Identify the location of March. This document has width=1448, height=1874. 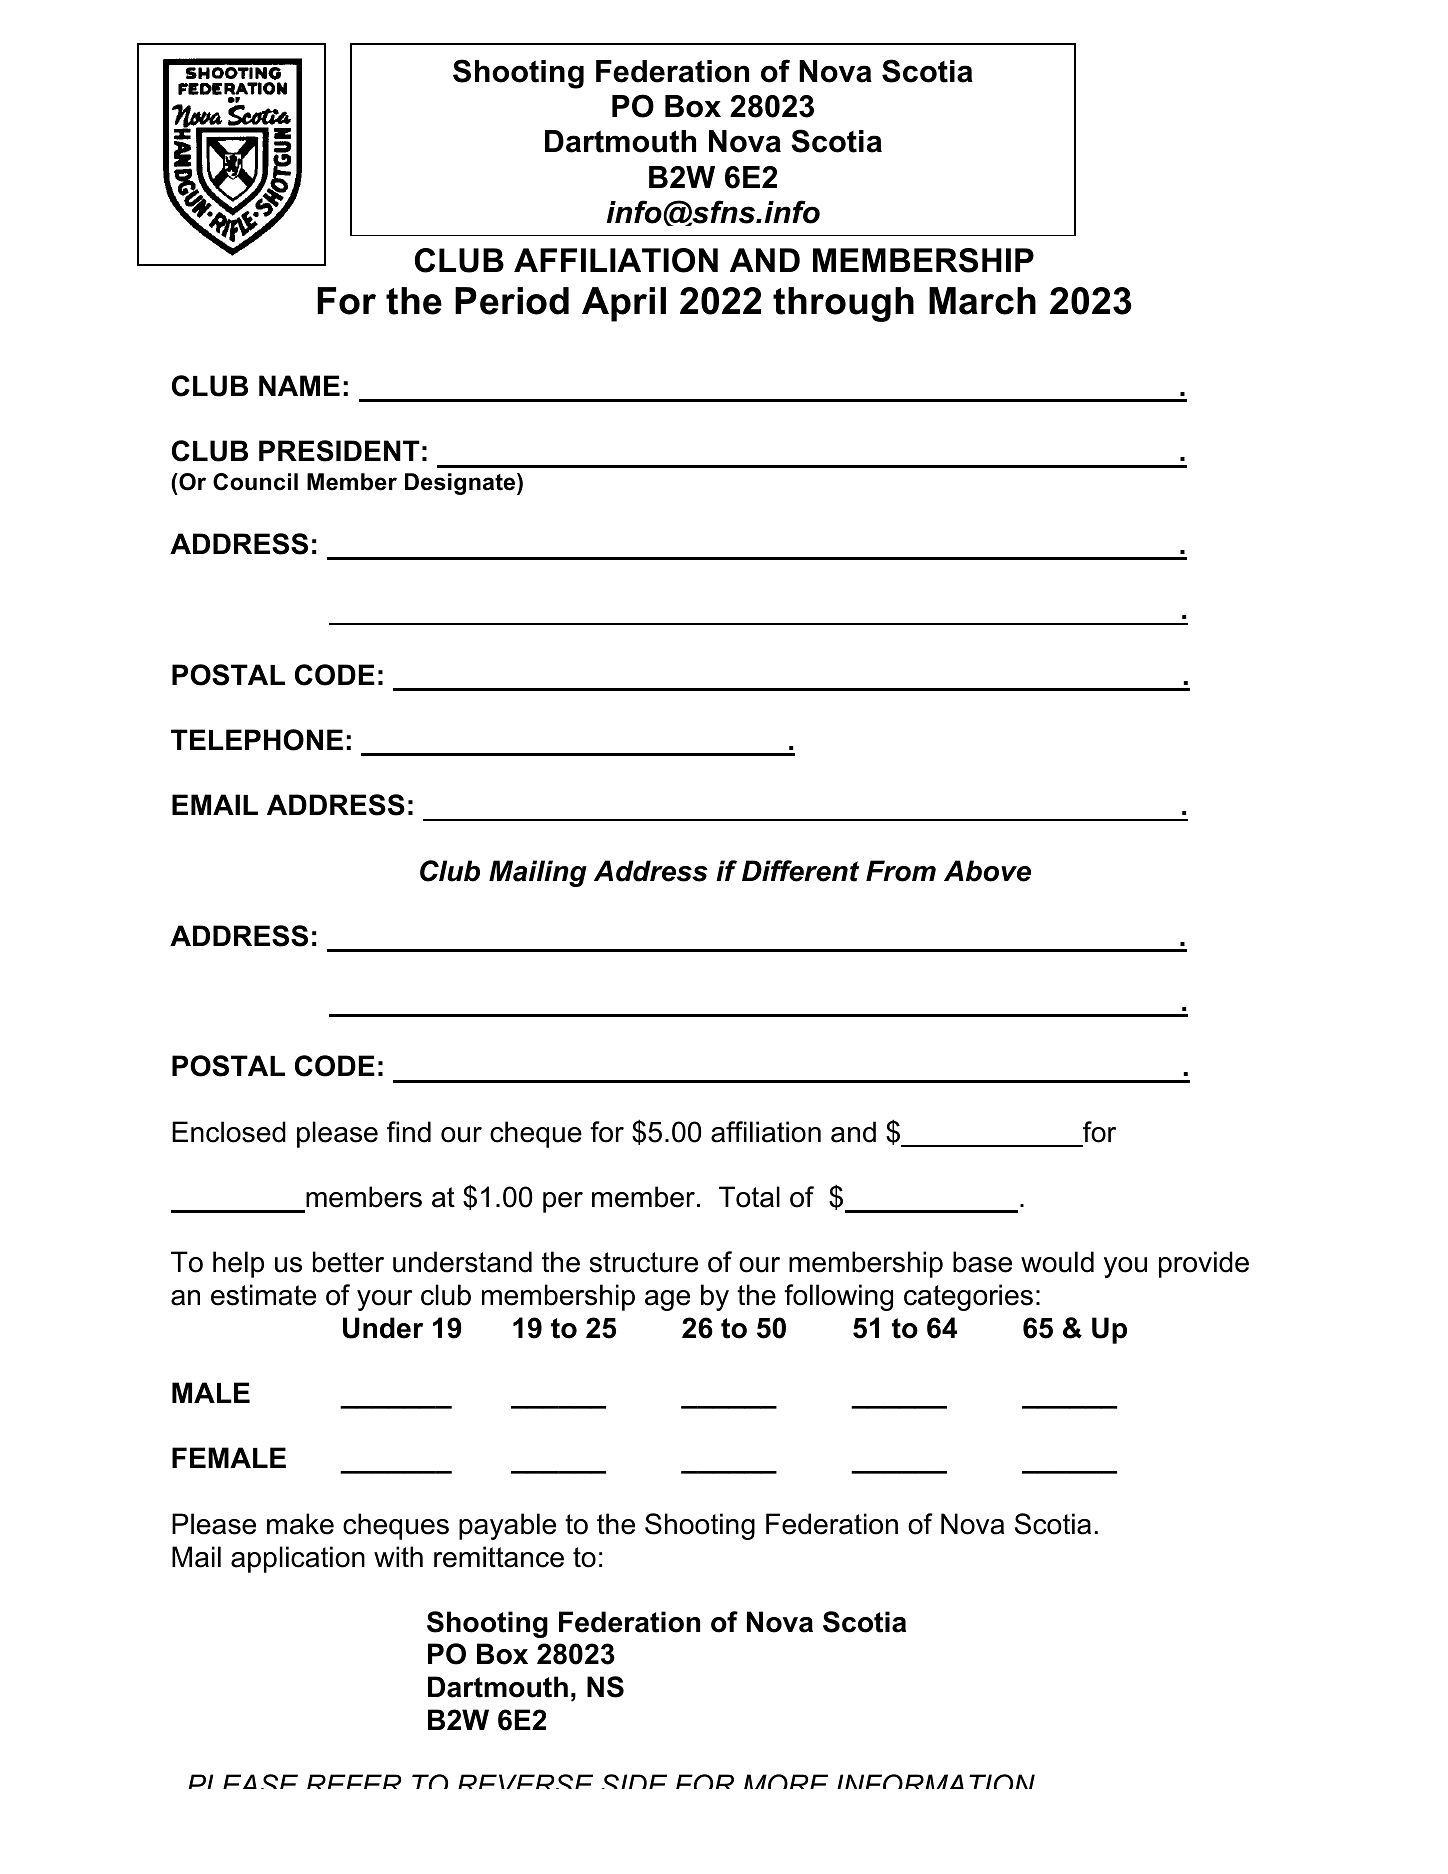
(982, 301).
